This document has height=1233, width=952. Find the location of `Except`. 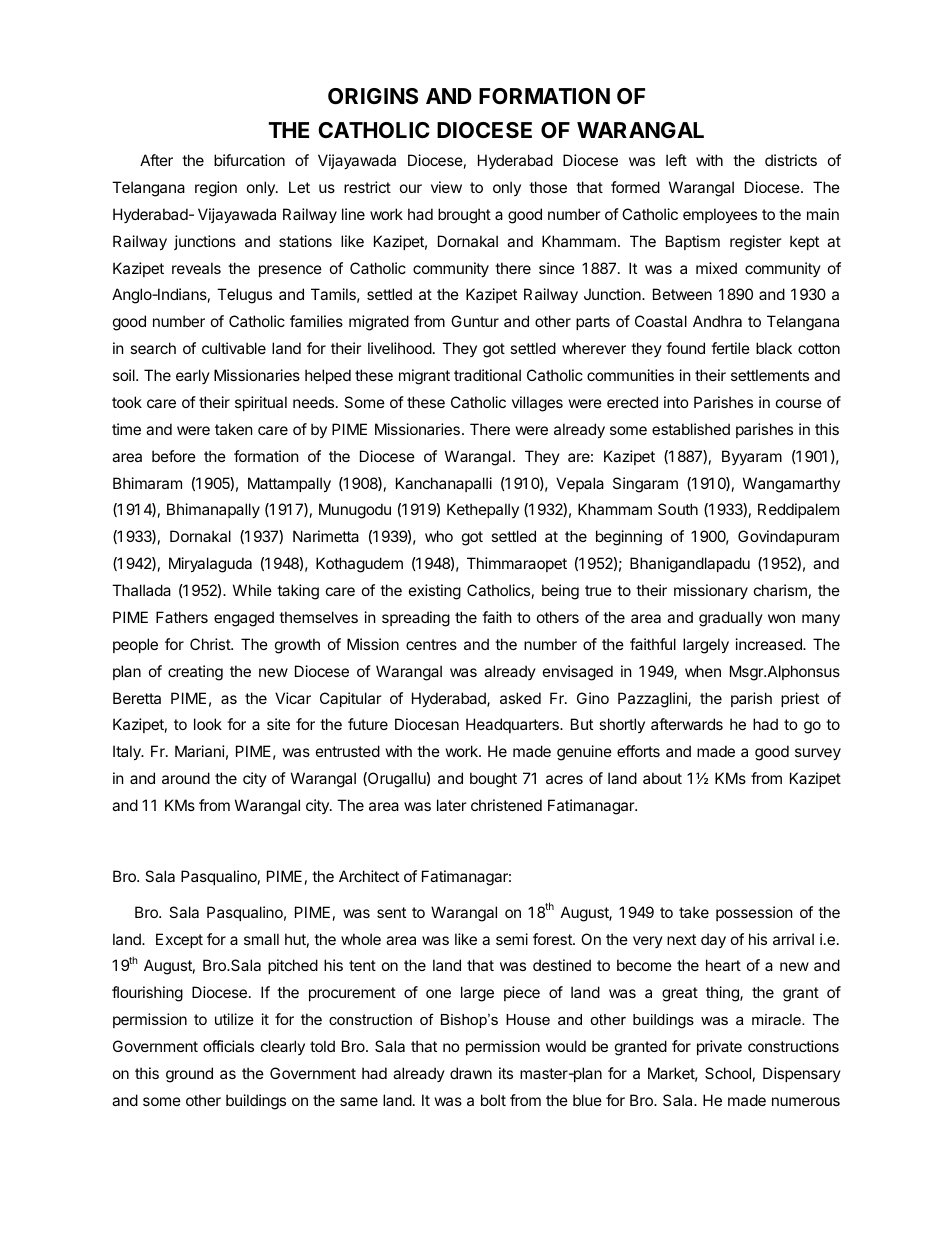

Except is located at coordinates (179, 940).
